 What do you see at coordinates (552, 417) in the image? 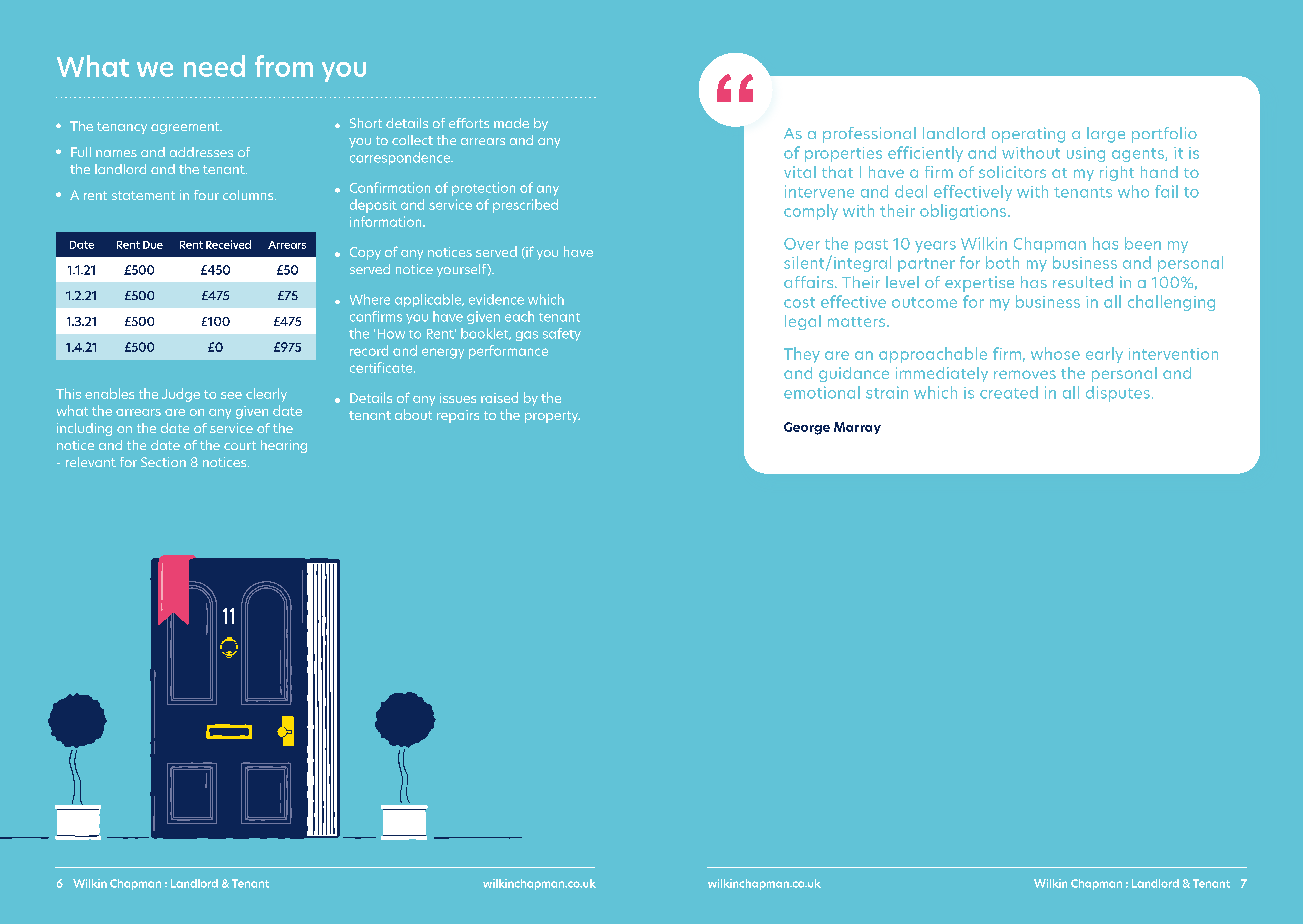
I see `property` at bounding box center [552, 417].
